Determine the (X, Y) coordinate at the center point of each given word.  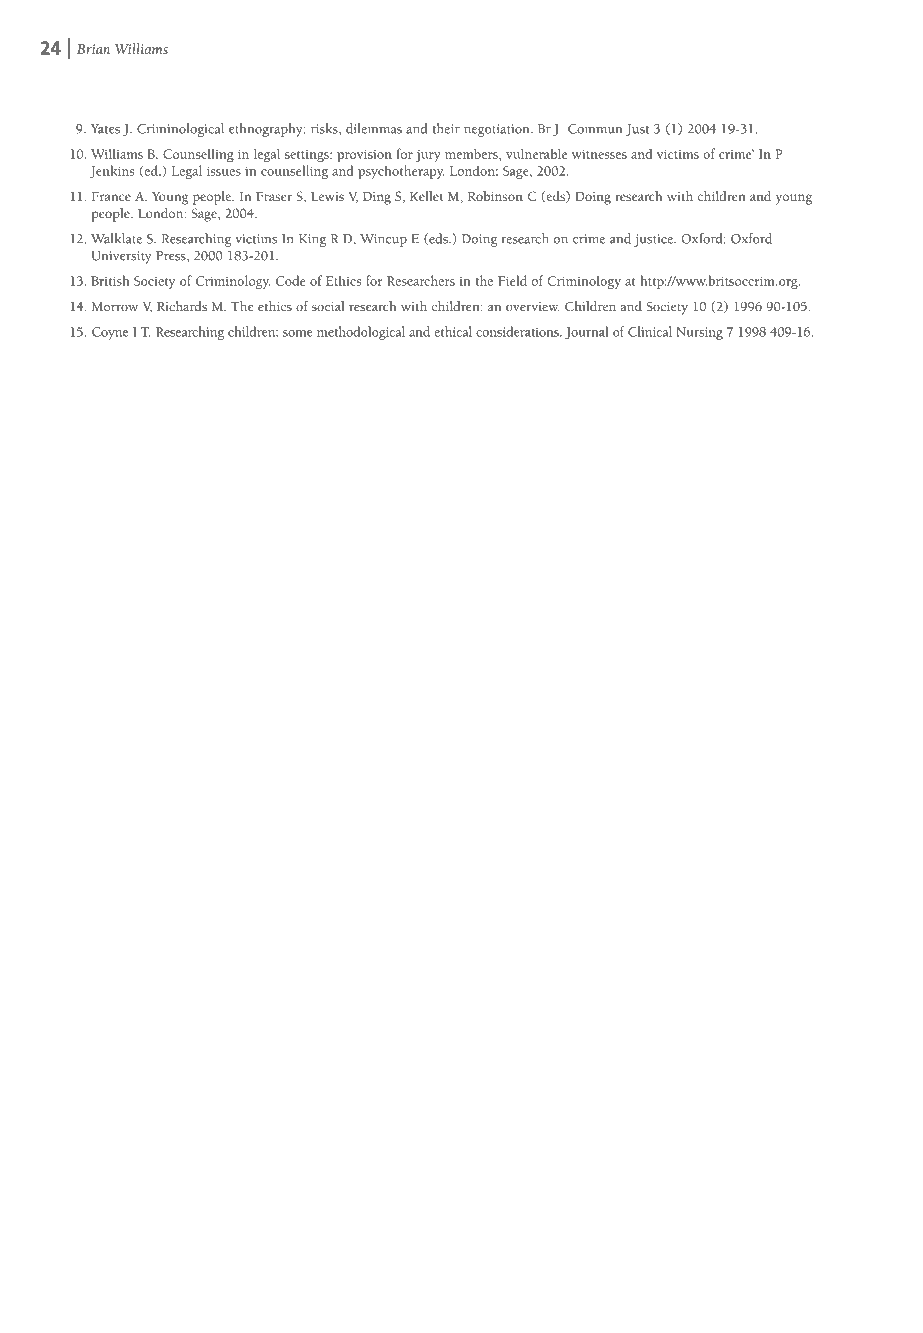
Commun (595, 129)
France (111, 196)
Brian (93, 49)
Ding (377, 198)
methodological (361, 333)
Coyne (110, 333)
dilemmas (374, 128)
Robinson (495, 196)
